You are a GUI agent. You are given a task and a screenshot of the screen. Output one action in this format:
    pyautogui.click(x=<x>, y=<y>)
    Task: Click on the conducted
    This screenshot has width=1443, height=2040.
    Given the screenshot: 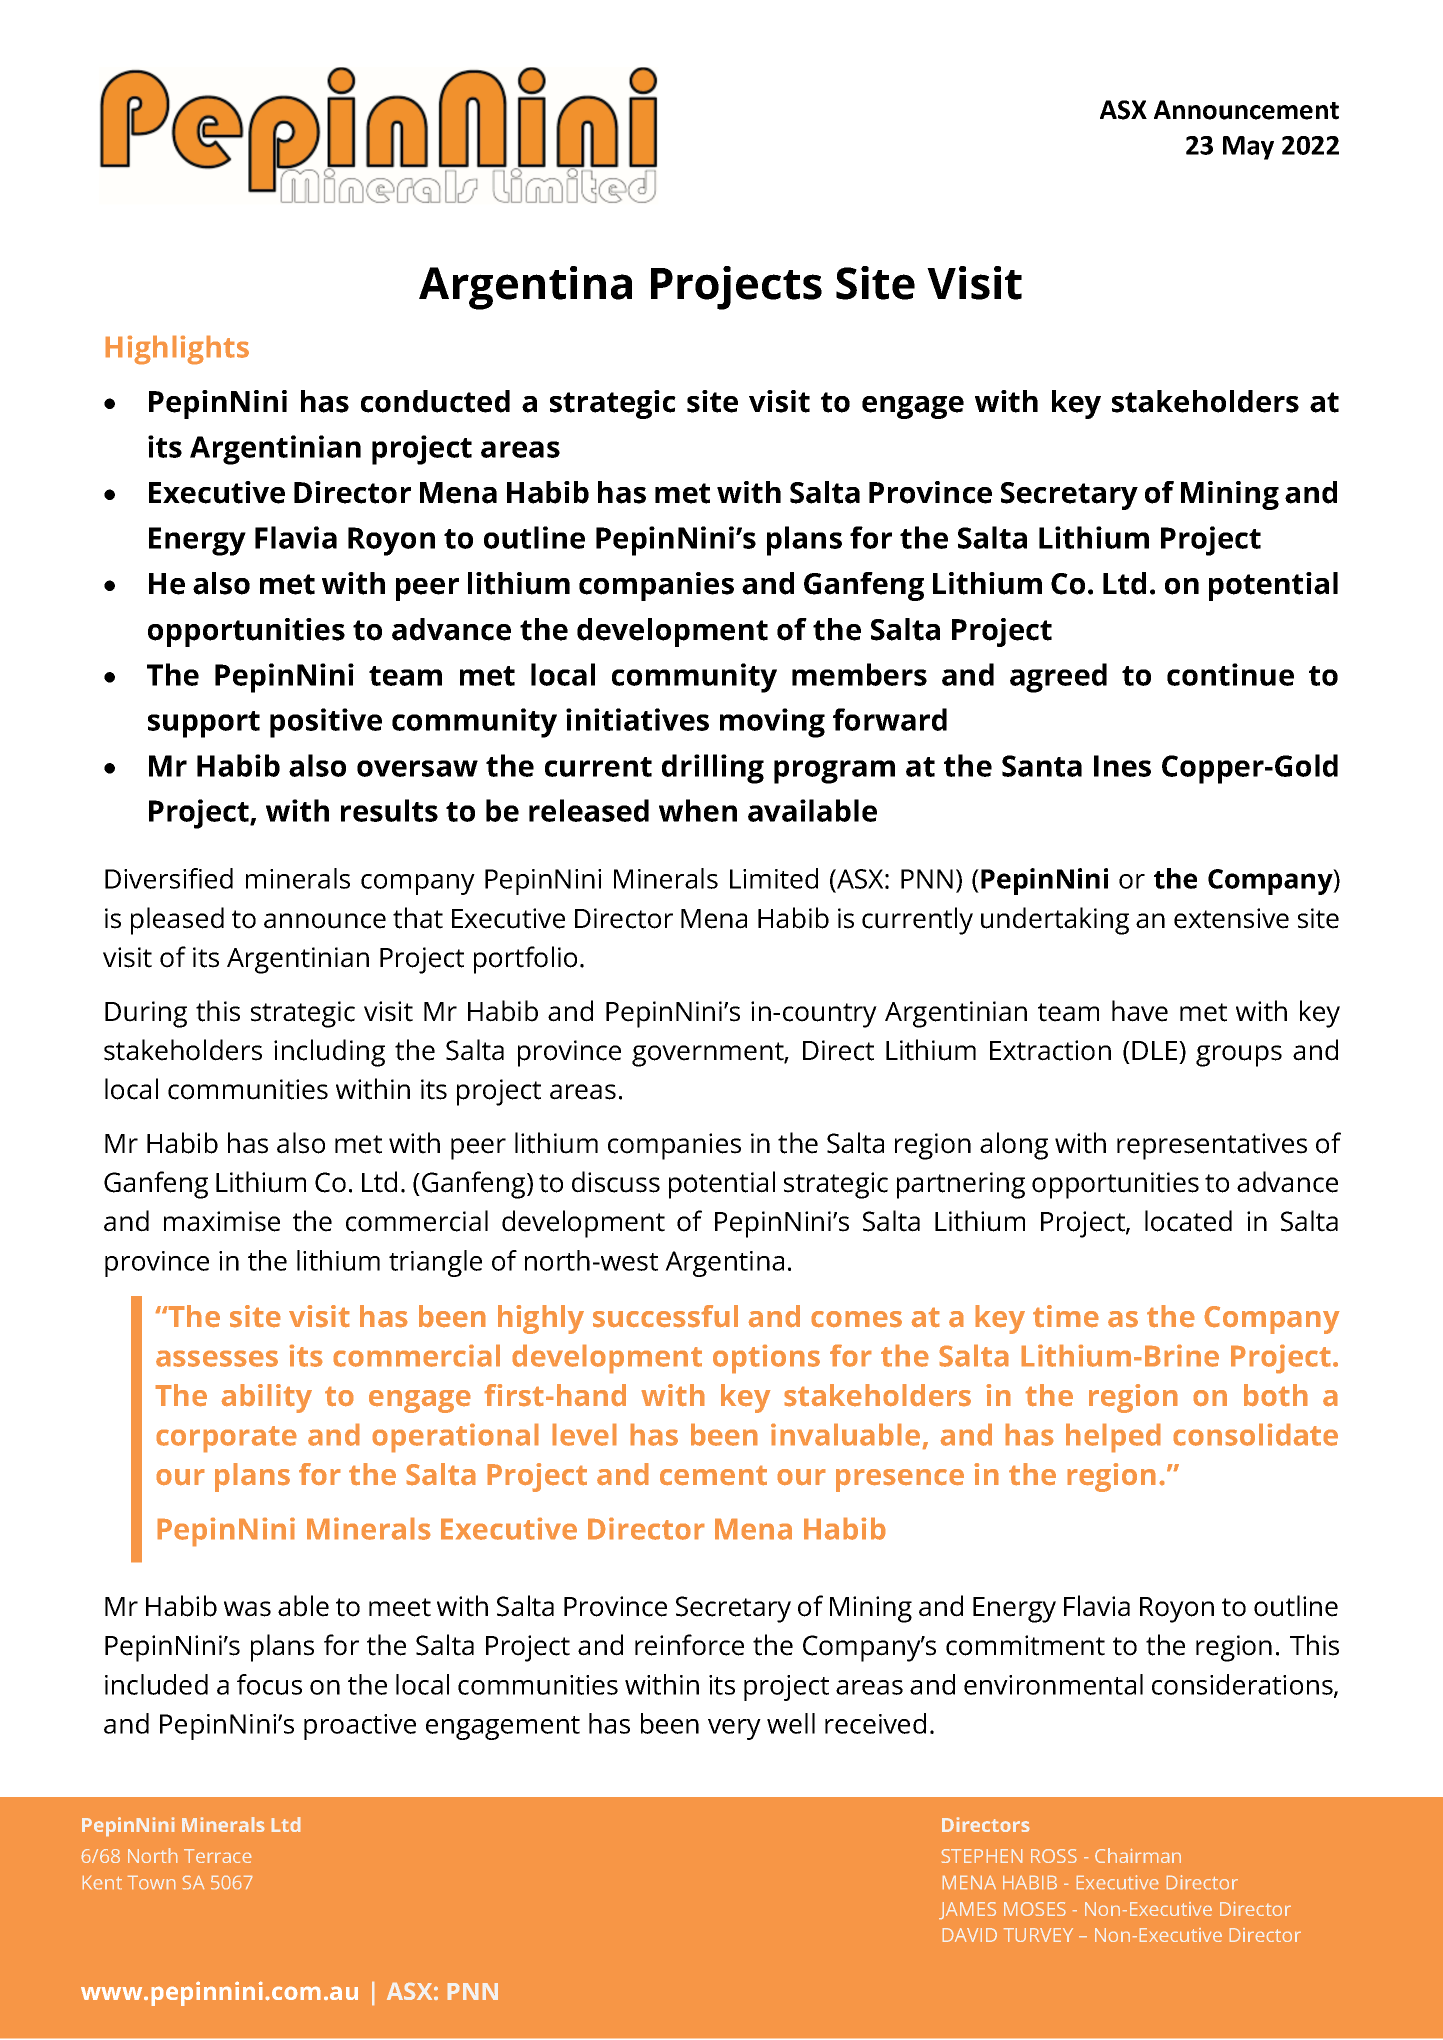 What is the action you would take?
    pyautogui.click(x=435, y=401)
